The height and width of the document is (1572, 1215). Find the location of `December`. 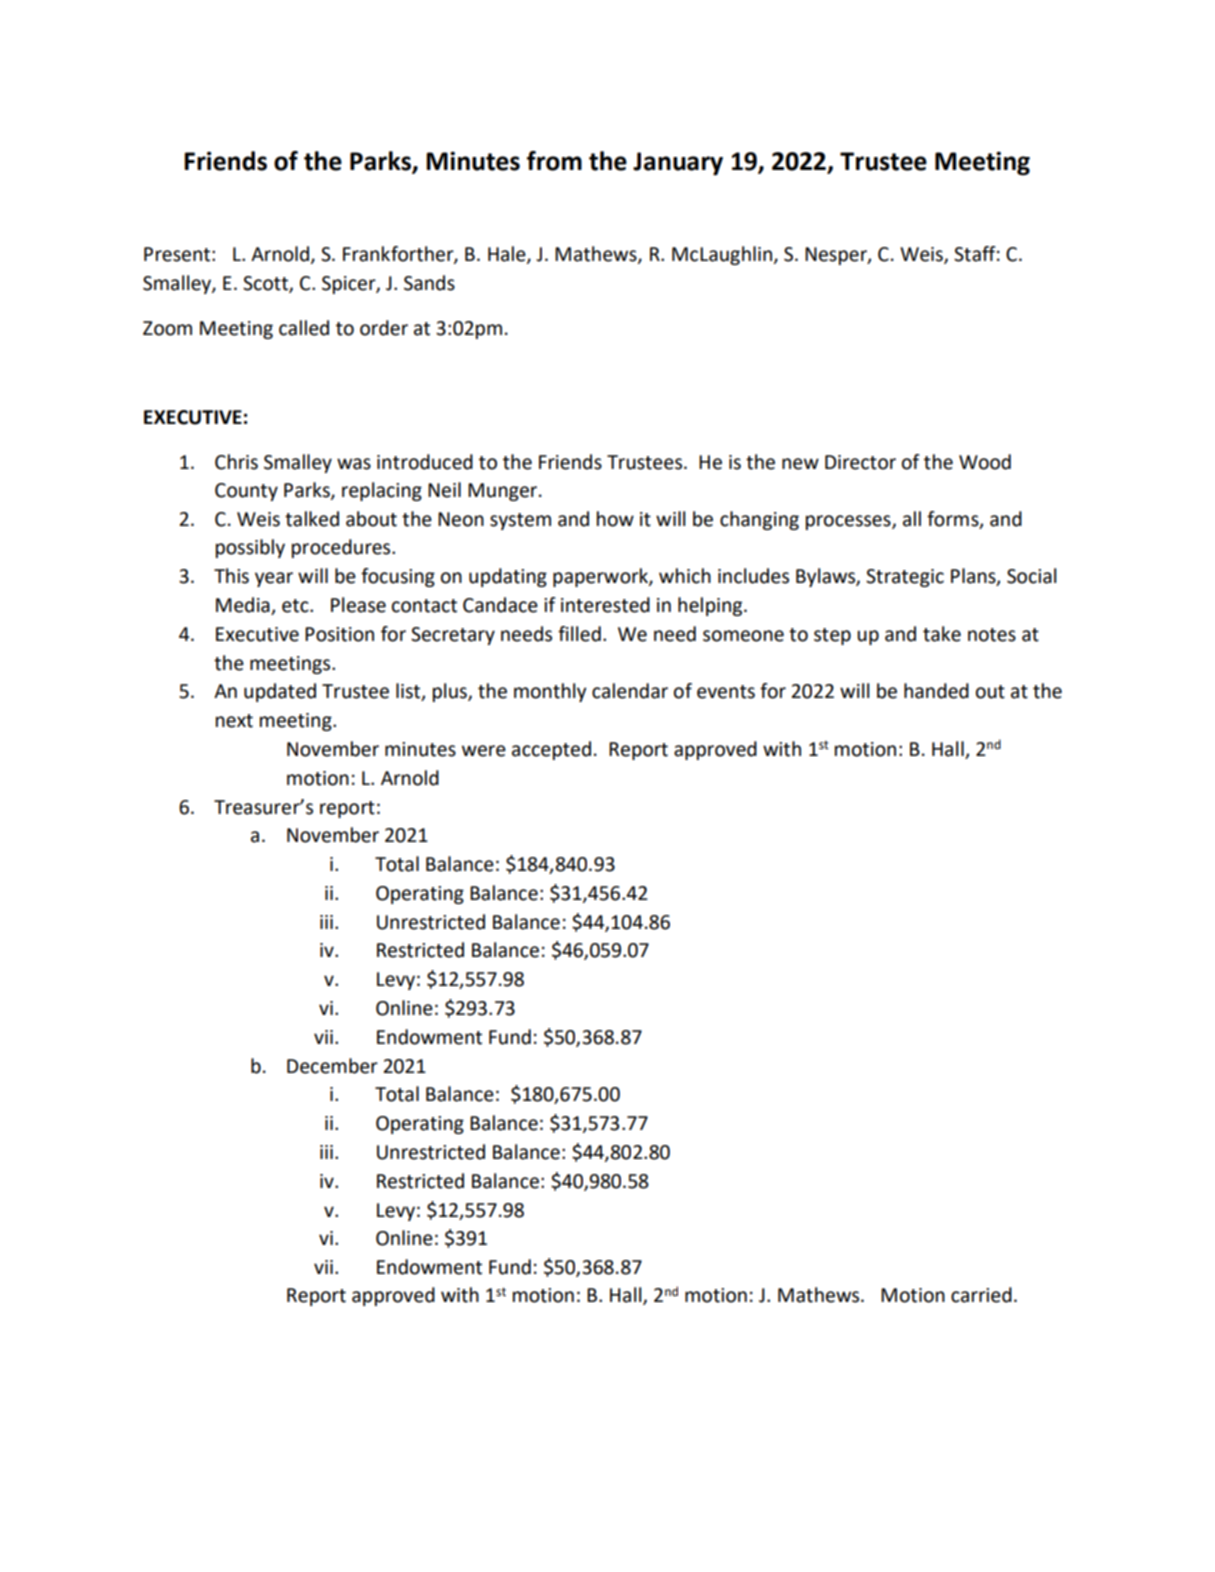

December is located at coordinates (332, 1066).
